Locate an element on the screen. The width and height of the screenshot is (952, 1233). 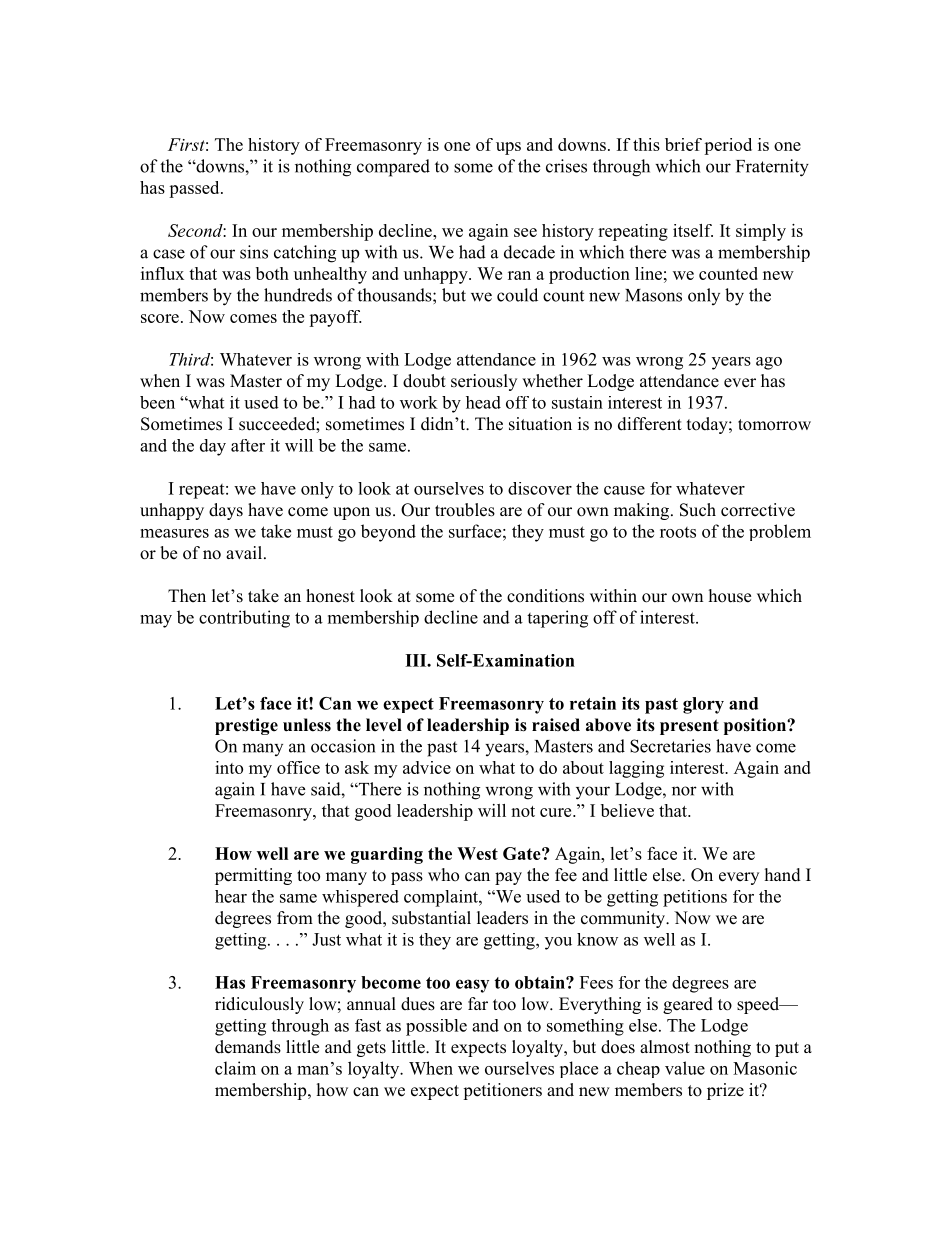
contributing is located at coordinates (244, 619).
